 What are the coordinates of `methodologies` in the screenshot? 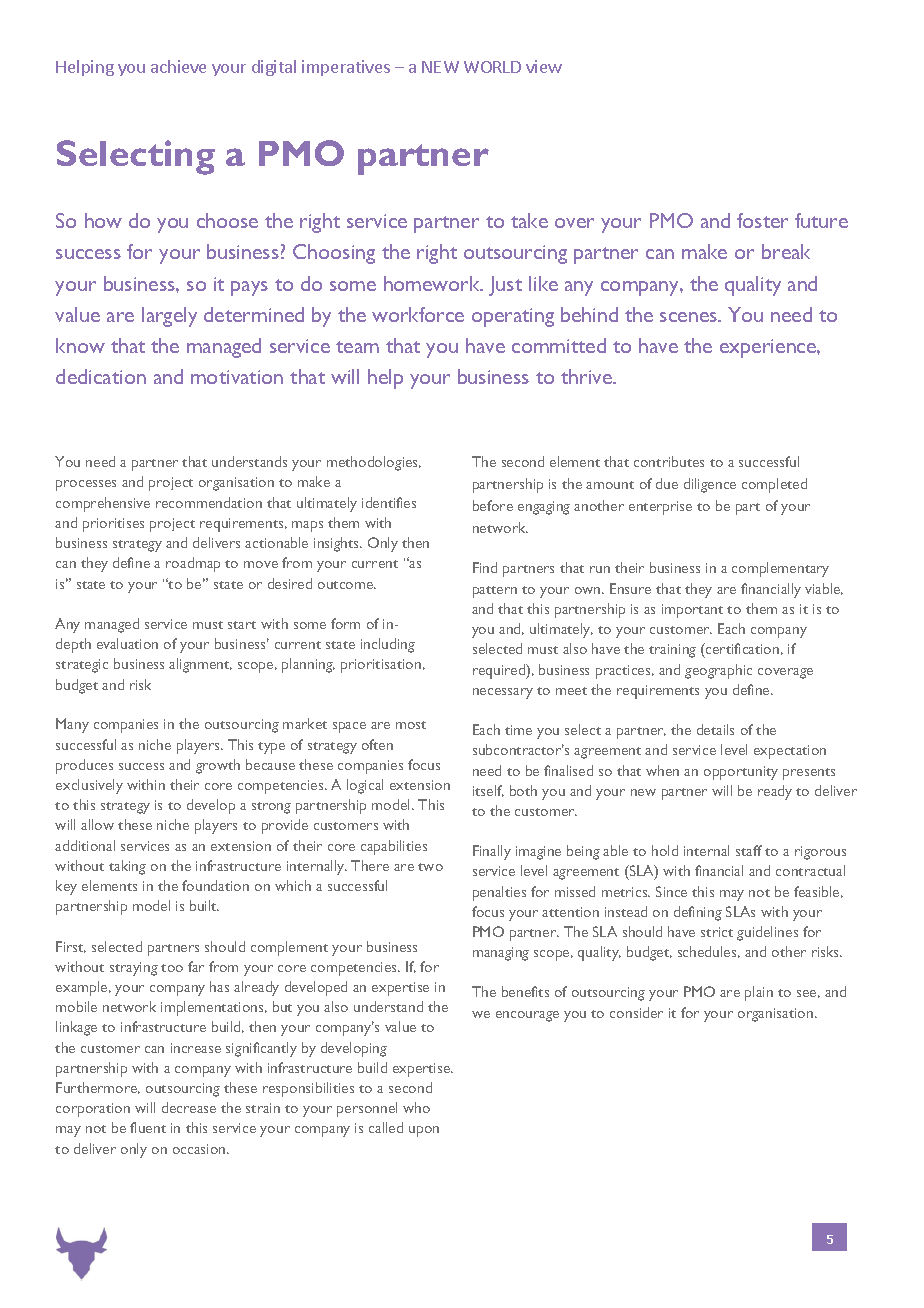 It's located at (374, 463).
